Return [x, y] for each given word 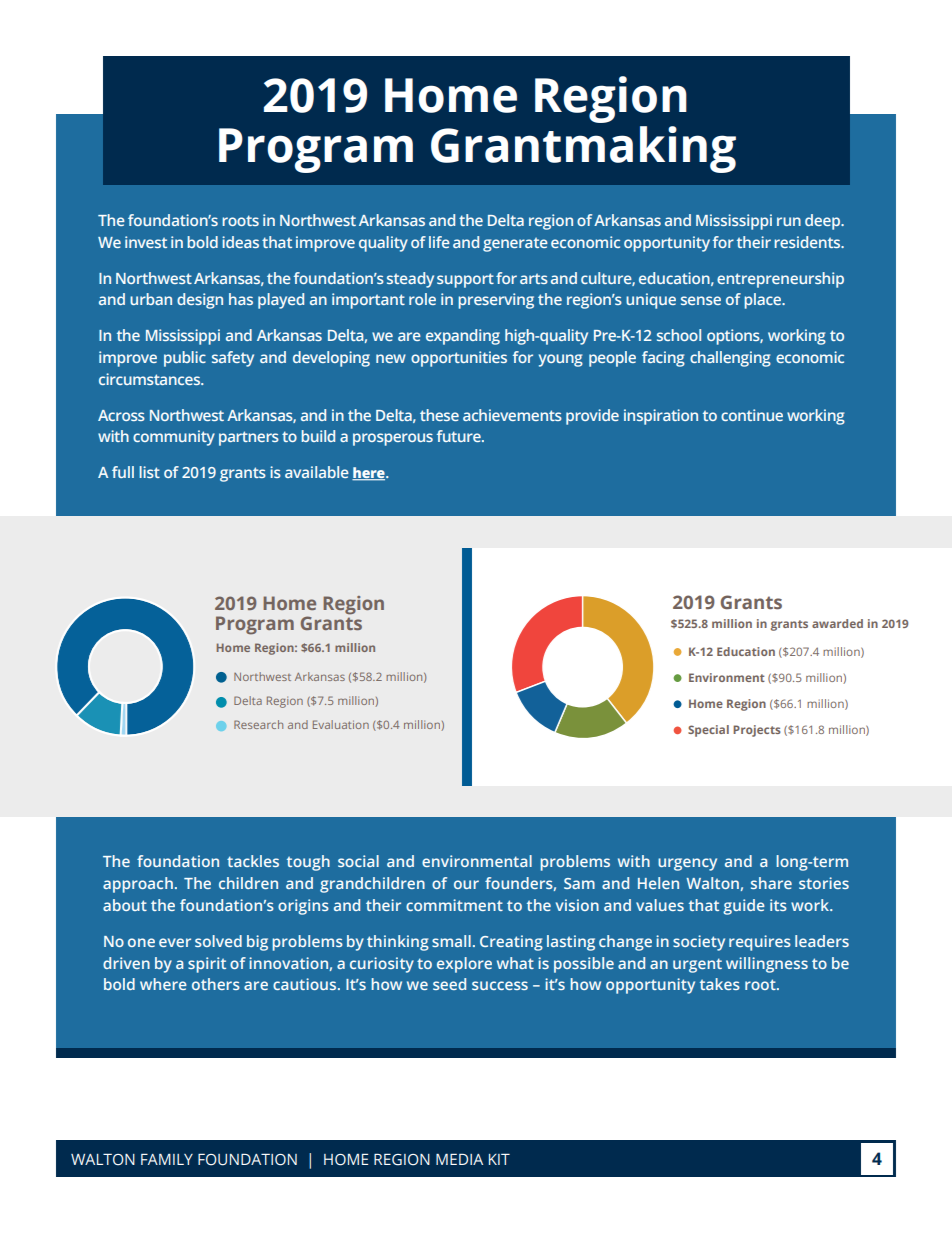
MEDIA [459, 1159]
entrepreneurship [780, 280]
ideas [240, 242]
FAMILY [167, 1159]
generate [515, 244]
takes [720, 984]
